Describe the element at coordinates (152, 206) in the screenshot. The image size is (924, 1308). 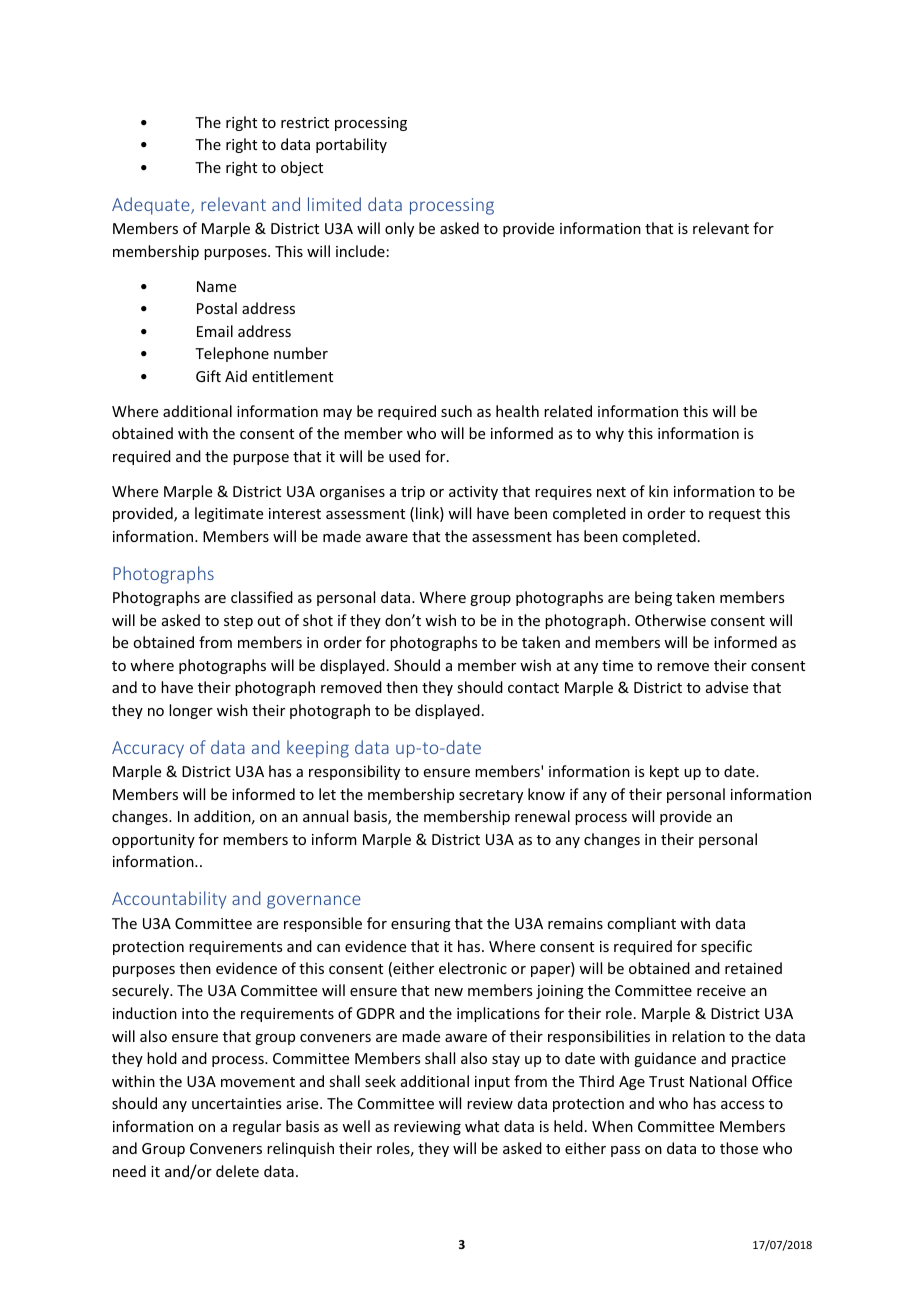
I see `Adequate` at that location.
